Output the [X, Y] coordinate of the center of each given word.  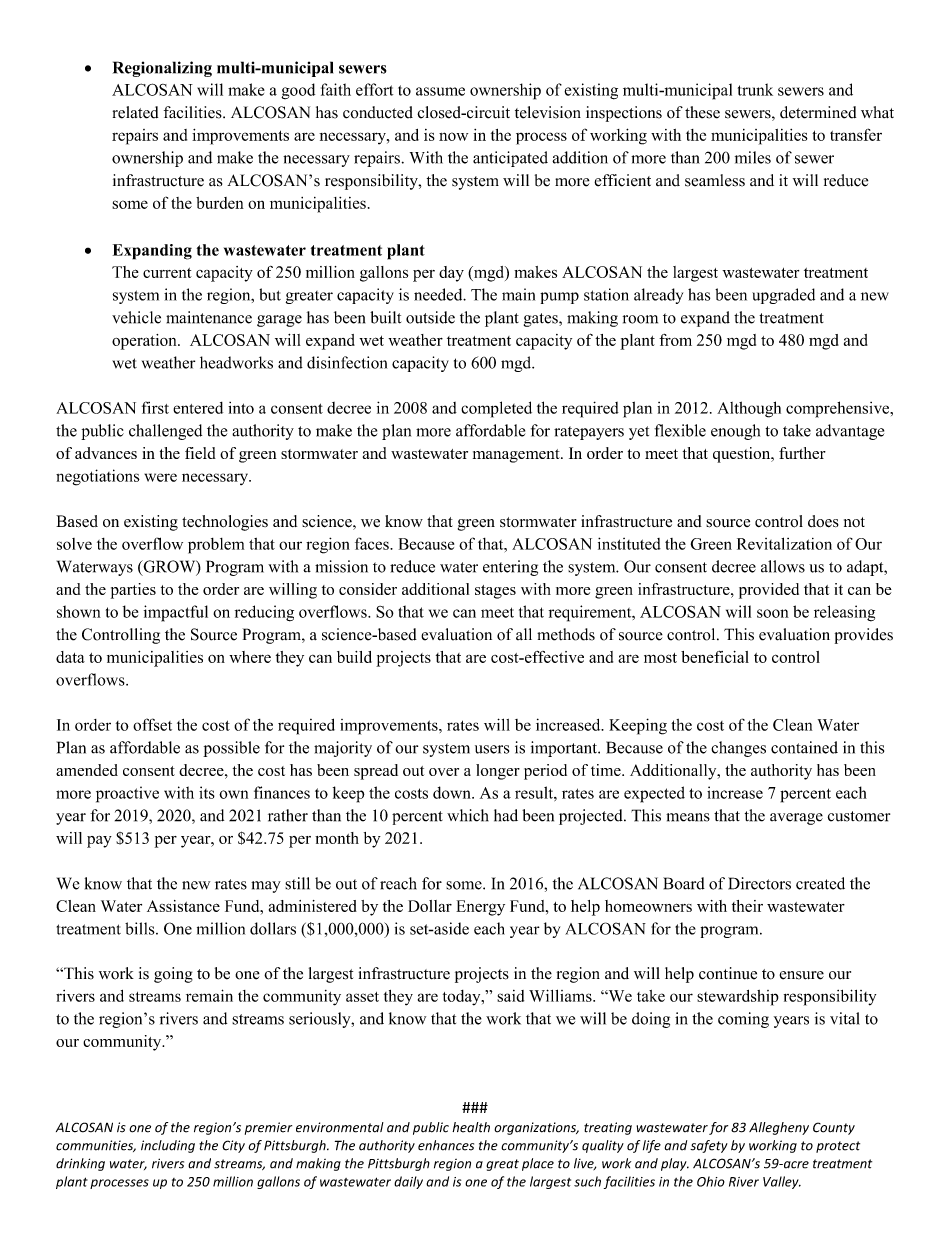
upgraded [783, 296]
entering [510, 568]
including [168, 1146]
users [492, 749]
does [823, 521]
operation [145, 342]
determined [818, 112]
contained [804, 747]
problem [216, 546]
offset [152, 724]
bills [141, 928]
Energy [480, 908]
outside [430, 317]
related [135, 112]
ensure [801, 975]
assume [440, 91]
